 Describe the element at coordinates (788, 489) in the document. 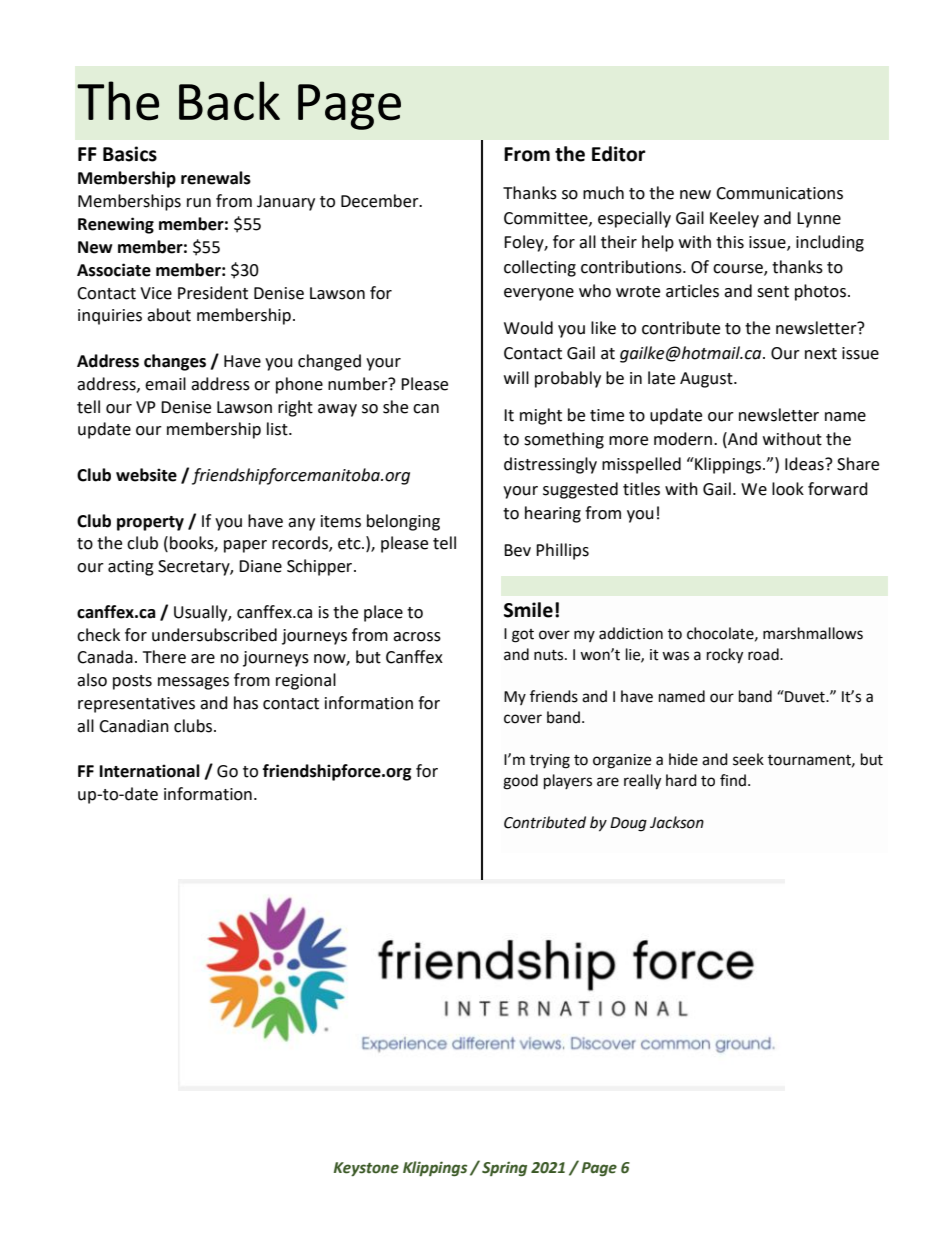

I see `look` at that location.
